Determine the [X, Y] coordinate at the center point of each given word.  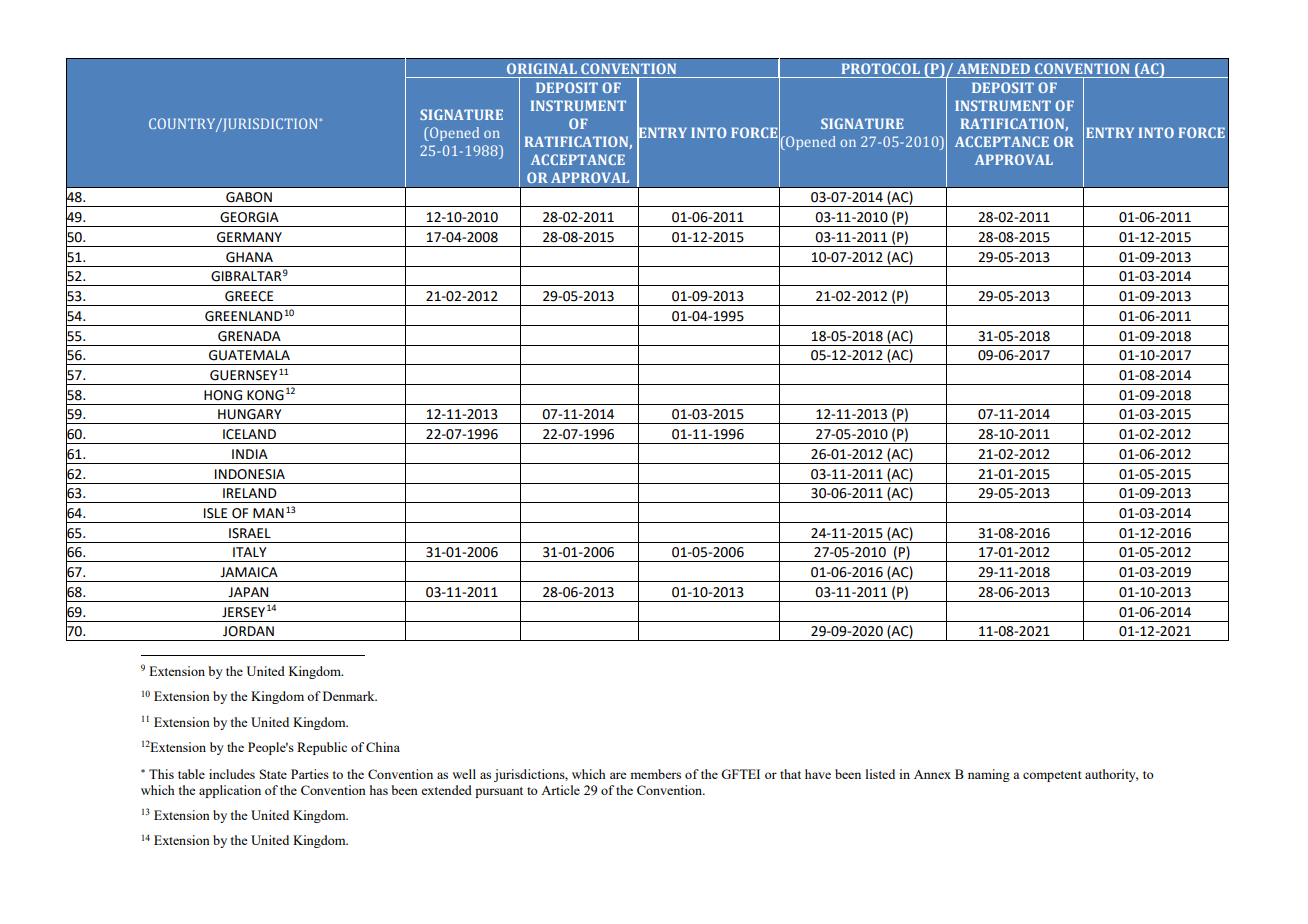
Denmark [350, 696]
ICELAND [249, 434]
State [273, 774]
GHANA [249, 257]
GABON [249, 197]
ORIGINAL [542, 68]
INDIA [250, 454]
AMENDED [993, 68]
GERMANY [249, 237]
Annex [932, 774]
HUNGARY [250, 414]
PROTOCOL [881, 68]
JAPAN [248, 592]
